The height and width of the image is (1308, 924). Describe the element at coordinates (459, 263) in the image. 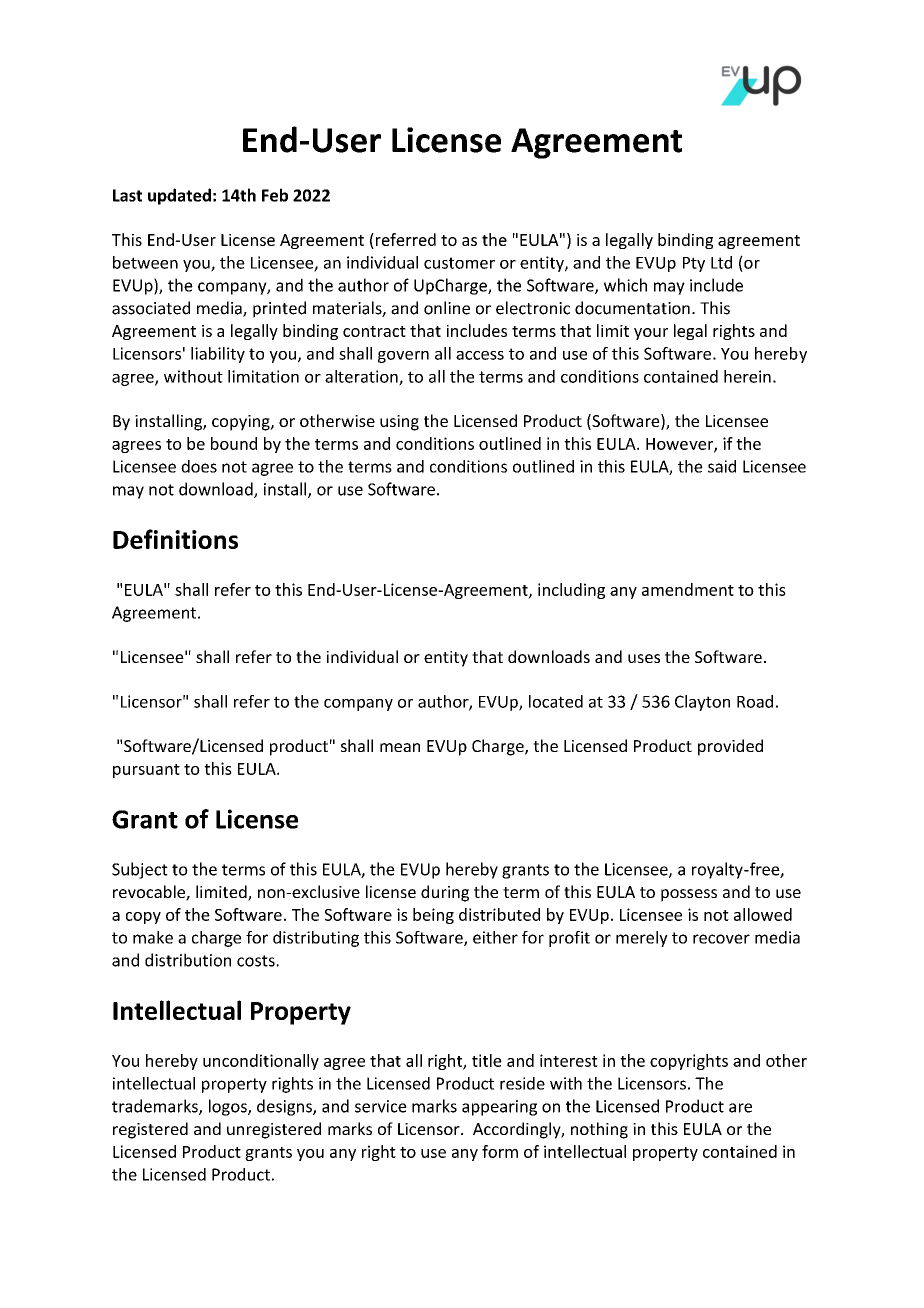

I see `customer` at that location.
